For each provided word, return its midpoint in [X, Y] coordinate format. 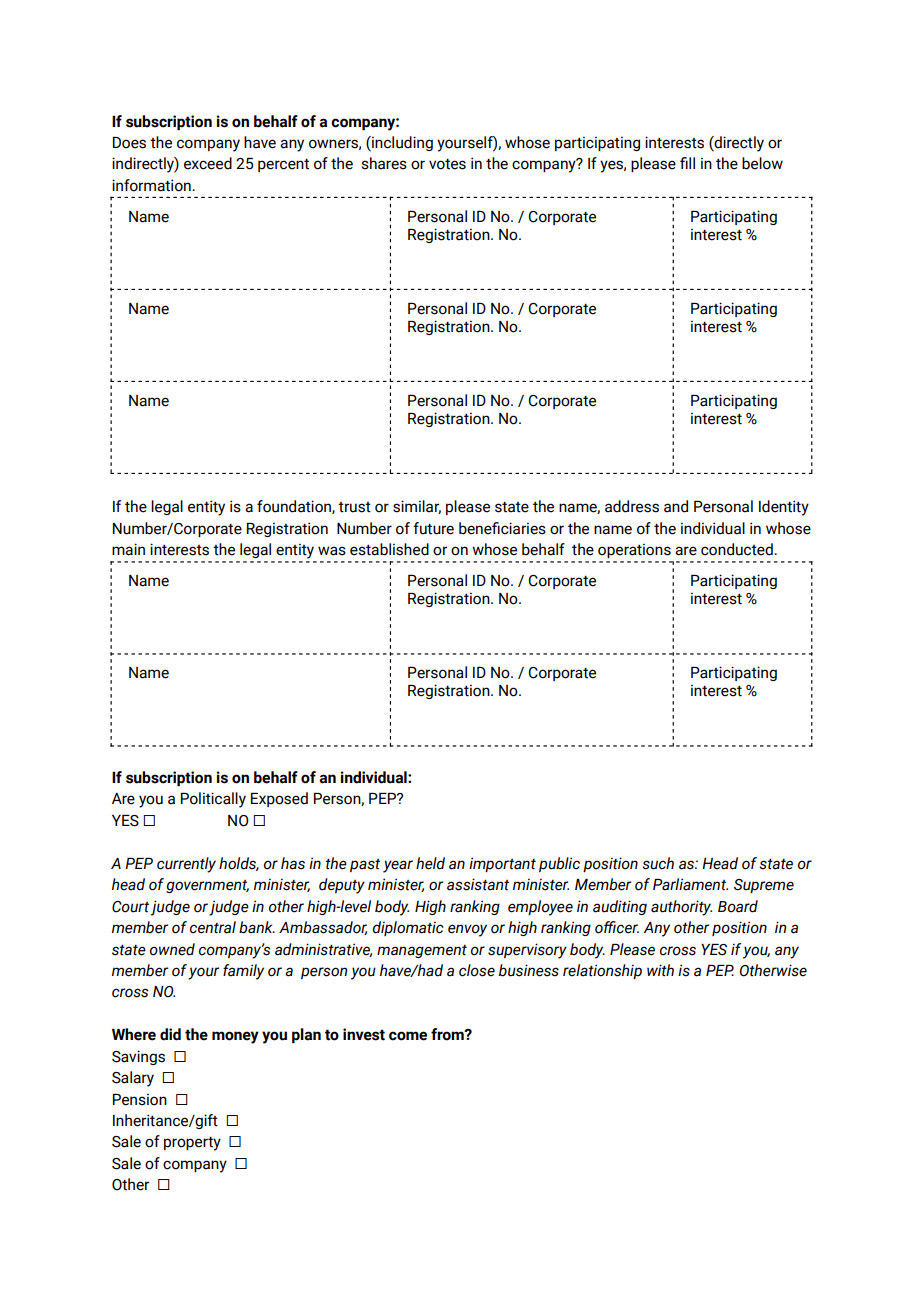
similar [417, 507]
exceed [208, 163]
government [207, 886]
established [389, 549]
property [192, 1143]
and [676, 506]
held [430, 863]
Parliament [690, 884]
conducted [738, 549]
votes [447, 164]
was [332, 551]
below [762, 163]
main [128, 549]
